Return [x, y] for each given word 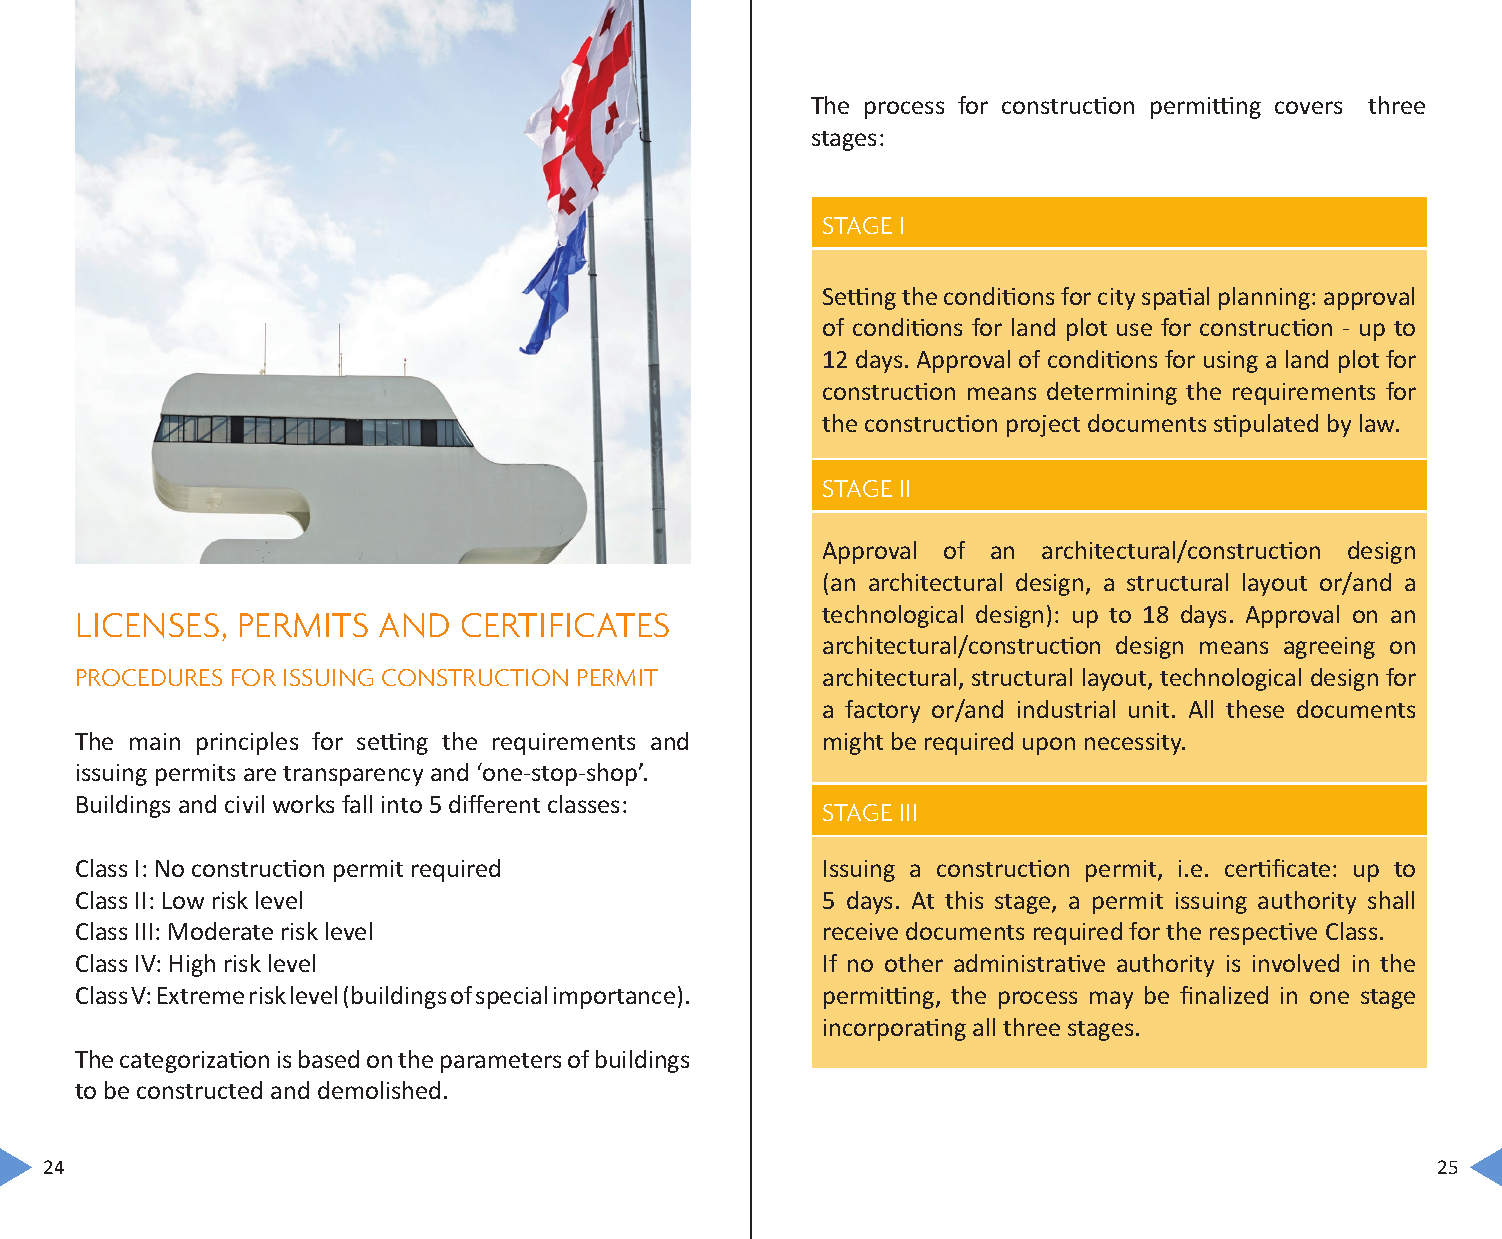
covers [1308, 107]
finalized [1224, 995]
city [1116, 299]
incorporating [895, 1030]
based [329, 1059]
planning [1264, 298]
